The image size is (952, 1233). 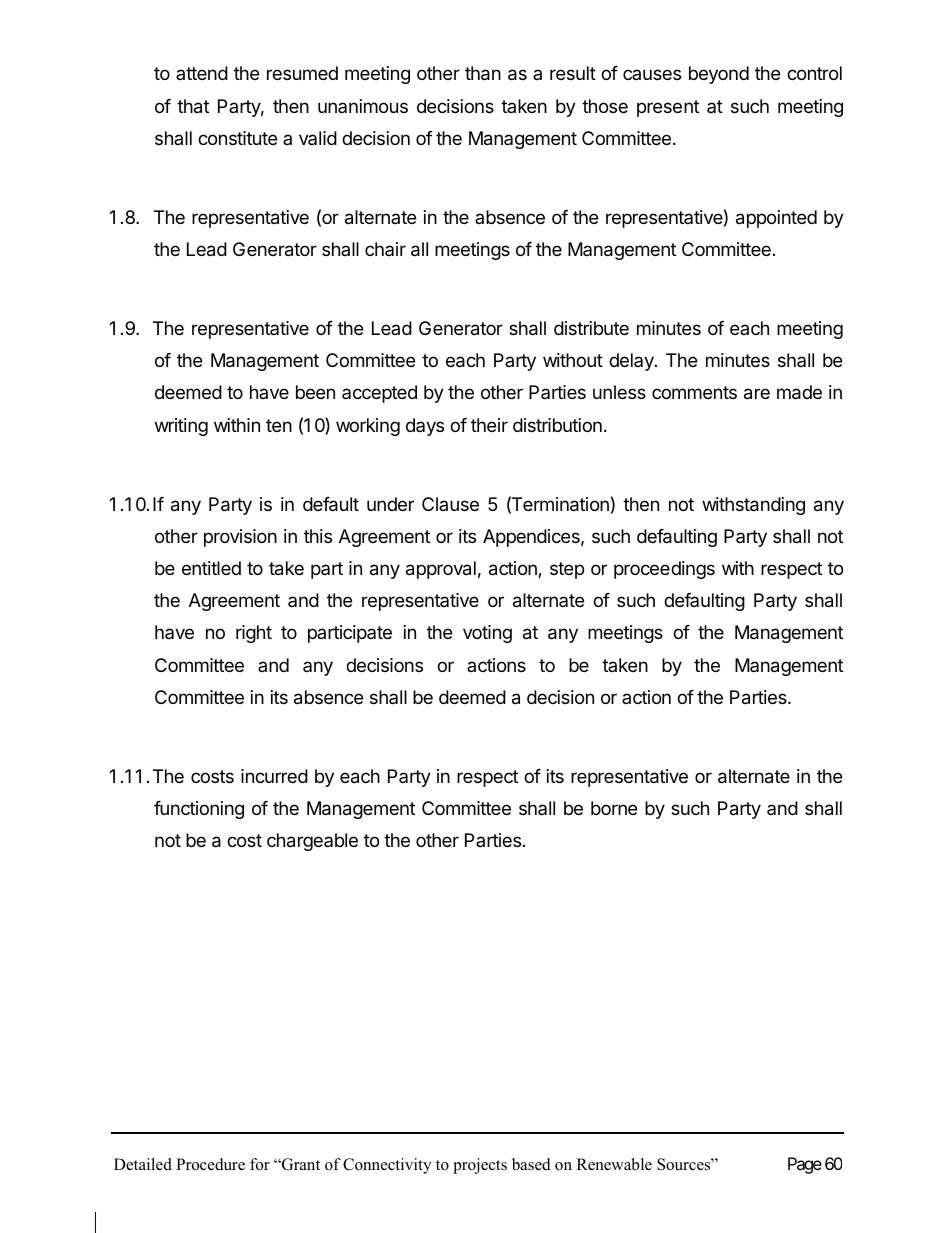 I want to click on projects, so click(x=480, y=1166).
